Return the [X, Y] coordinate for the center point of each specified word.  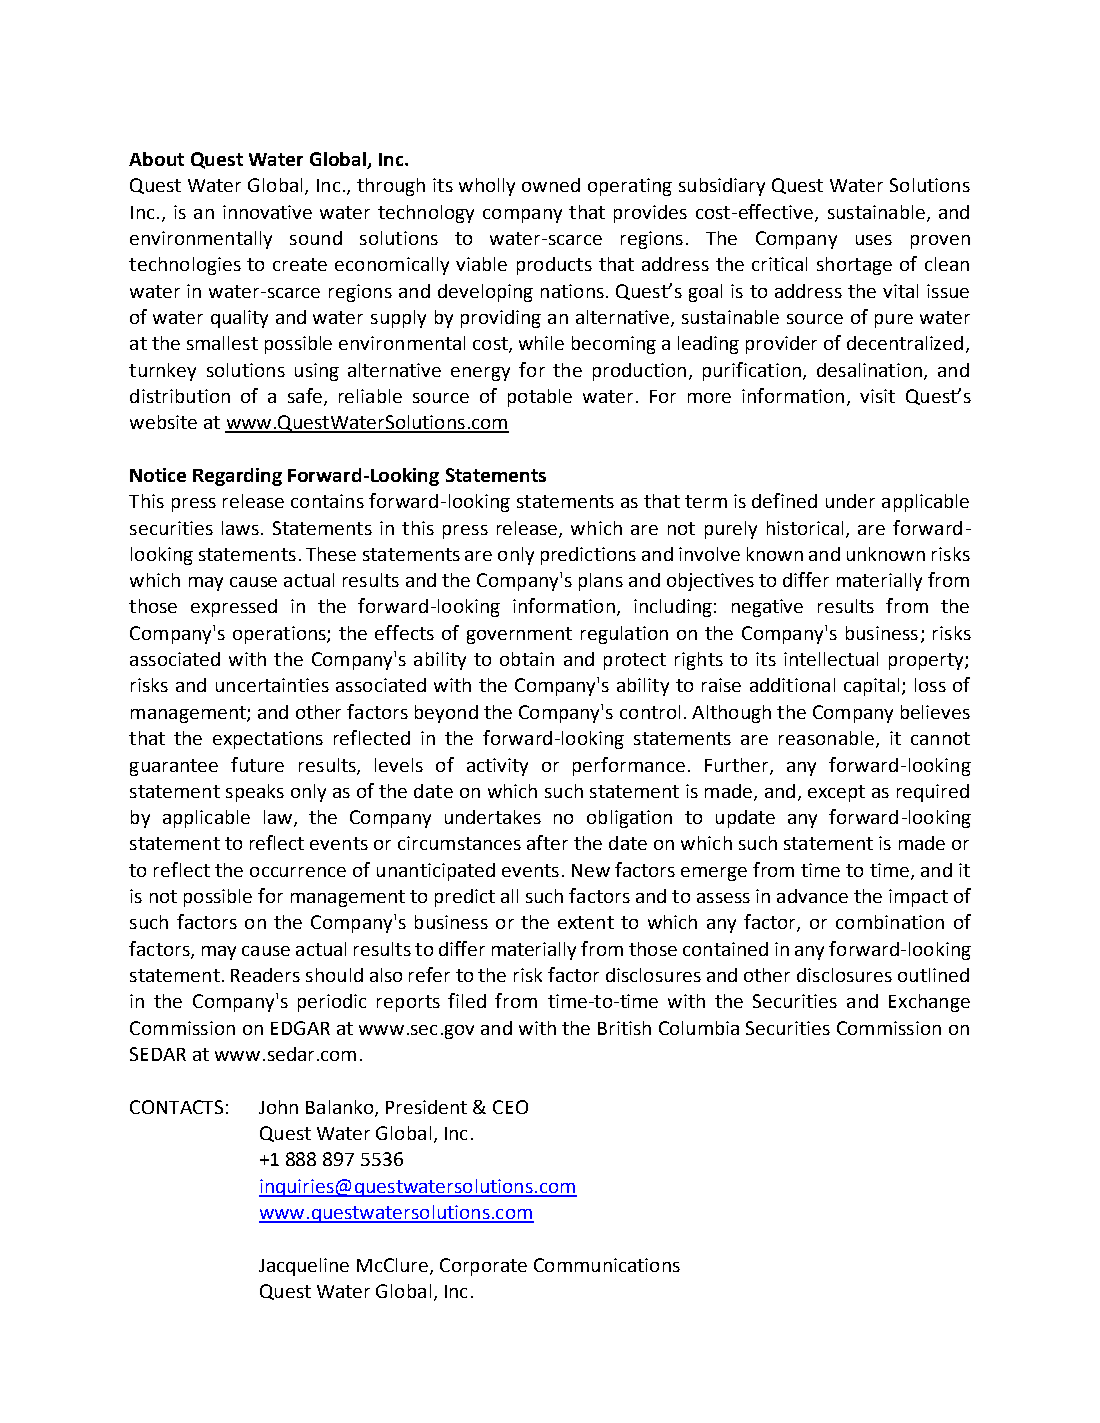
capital [871, 687]
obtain [527, 659]
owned [551, 185]
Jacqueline [304, 1267]
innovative [267, 212]
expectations [268, 740]
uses [874, 240]
